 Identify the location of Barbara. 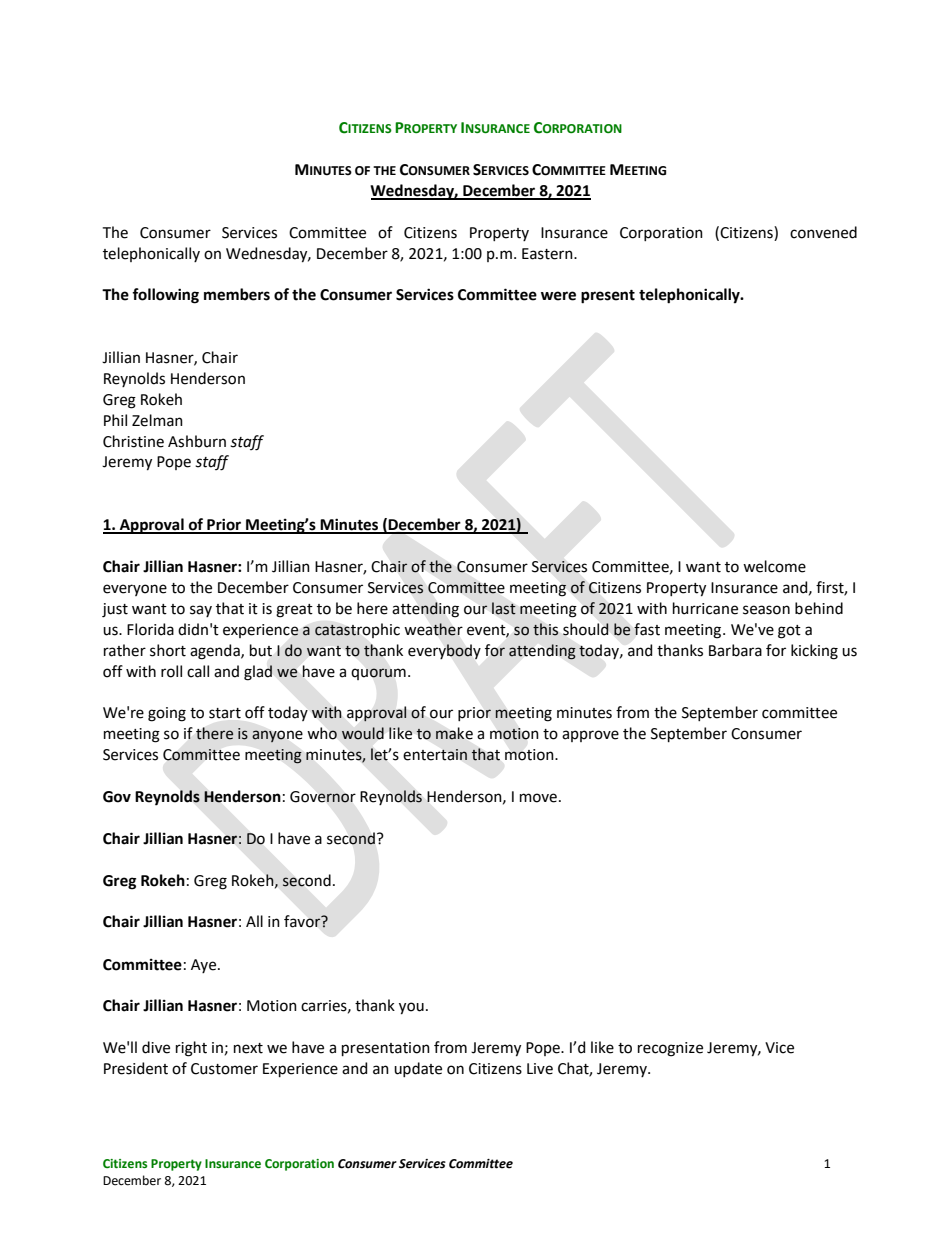
(735, 650).
